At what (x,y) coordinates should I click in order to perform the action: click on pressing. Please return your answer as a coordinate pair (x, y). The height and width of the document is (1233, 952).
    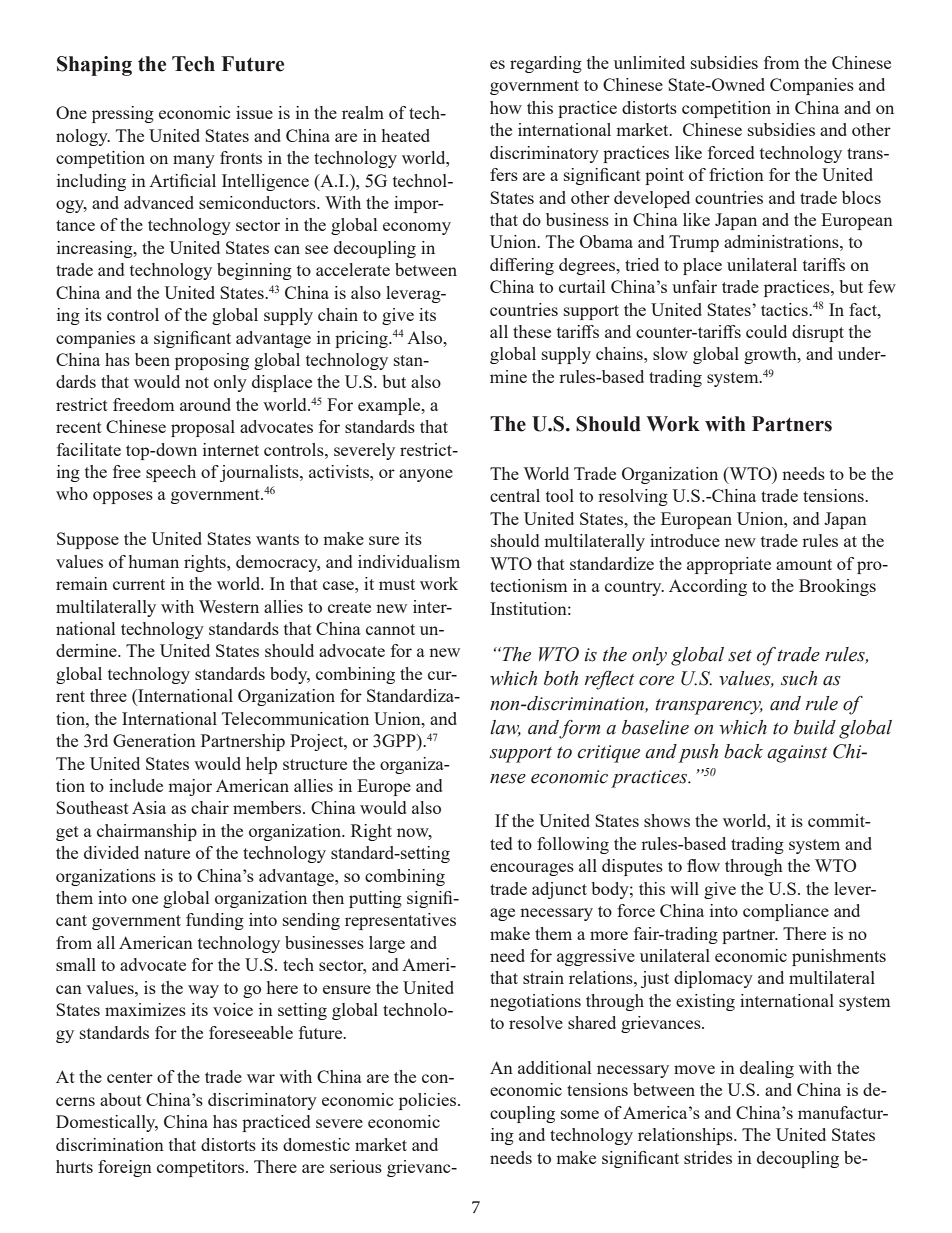
    Looking at the image, I should click on (123, 114).
